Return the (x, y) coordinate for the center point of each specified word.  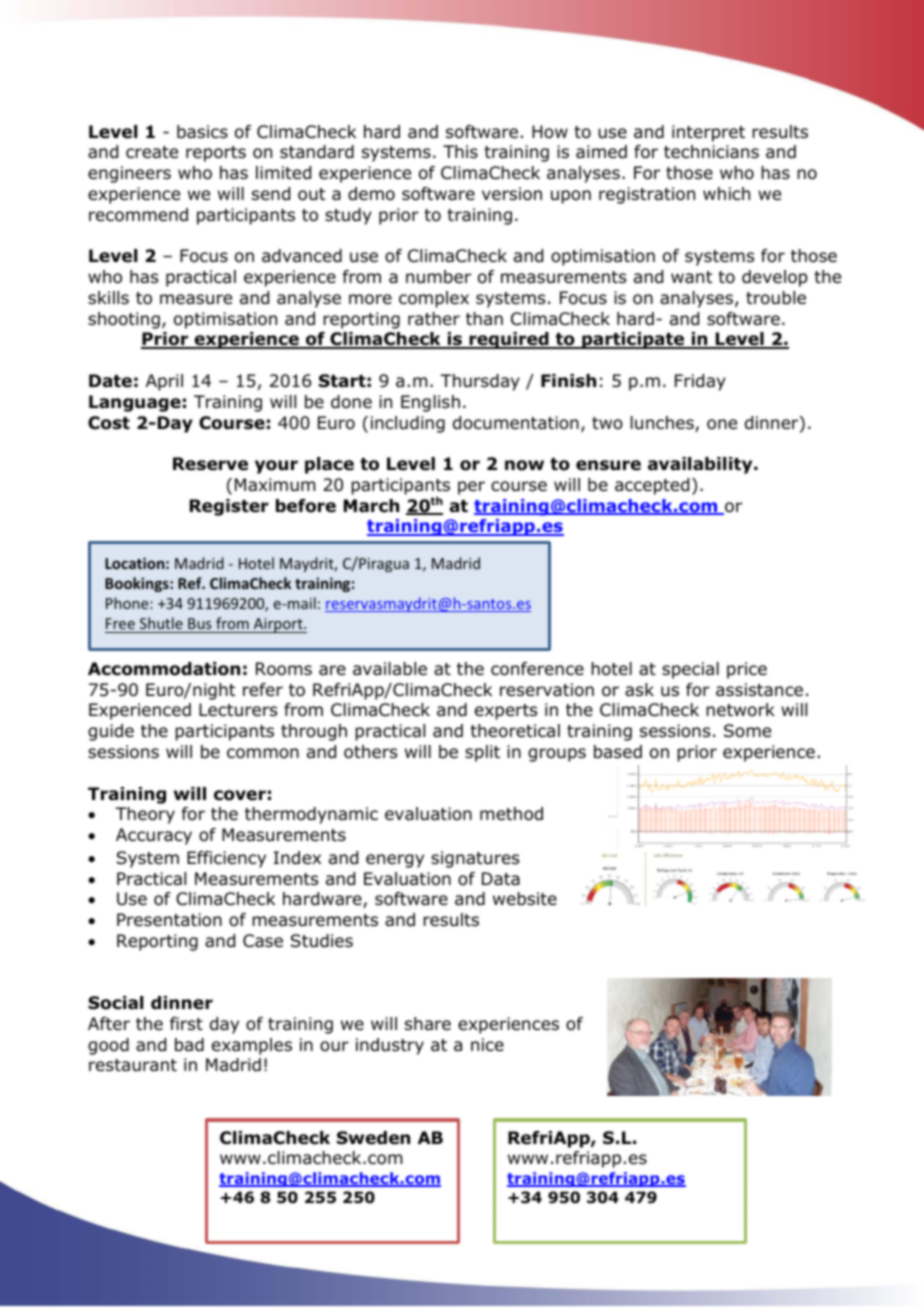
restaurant (133, 1065)
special (690, 670)
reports (216, 154)
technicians (711, 152)
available (390, 669)
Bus (199, 623)
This (460, 151)
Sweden (373, 1138)
